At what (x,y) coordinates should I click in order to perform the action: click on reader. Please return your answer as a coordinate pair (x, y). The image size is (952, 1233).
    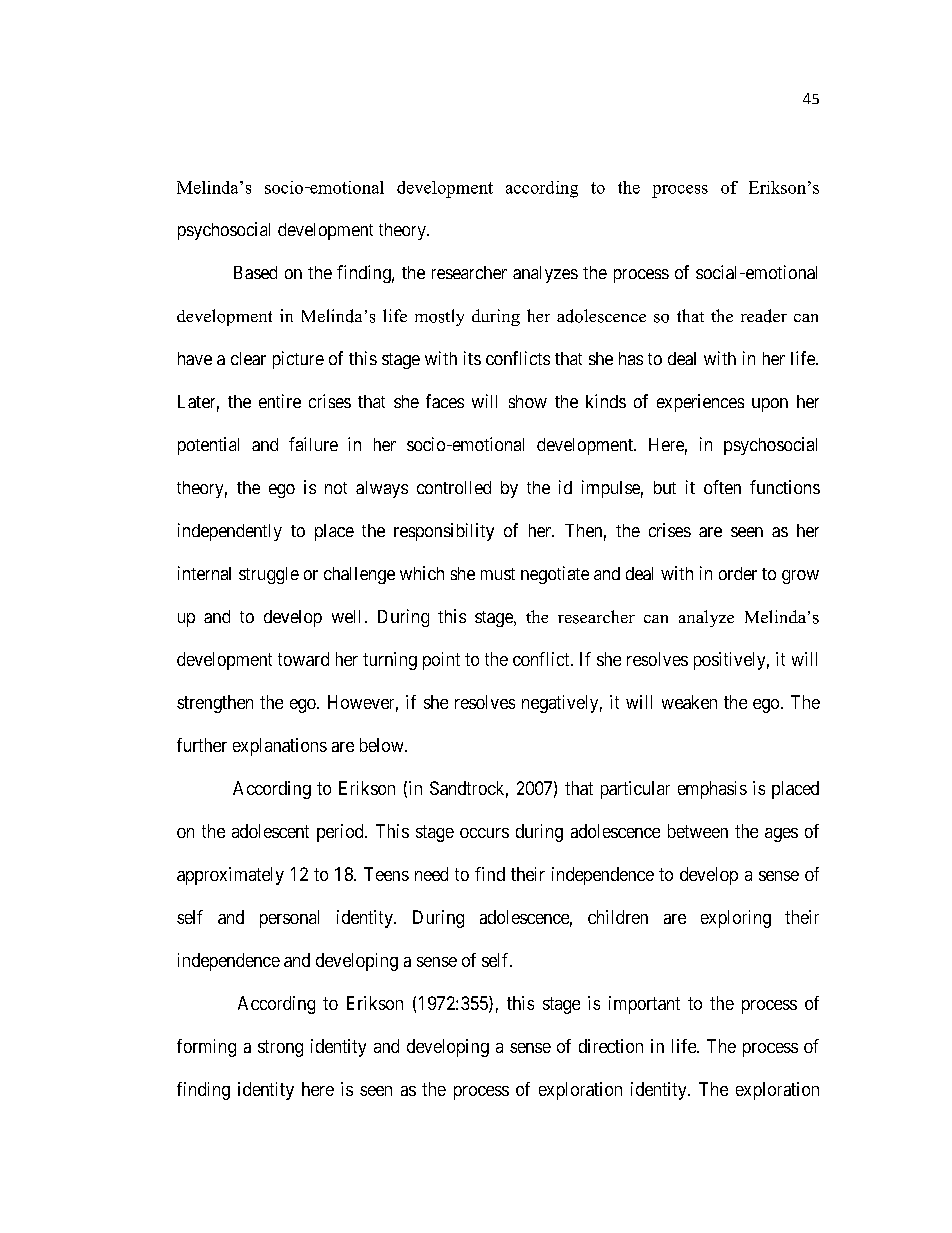
    Looking at the image, I should click on (764, 316).
